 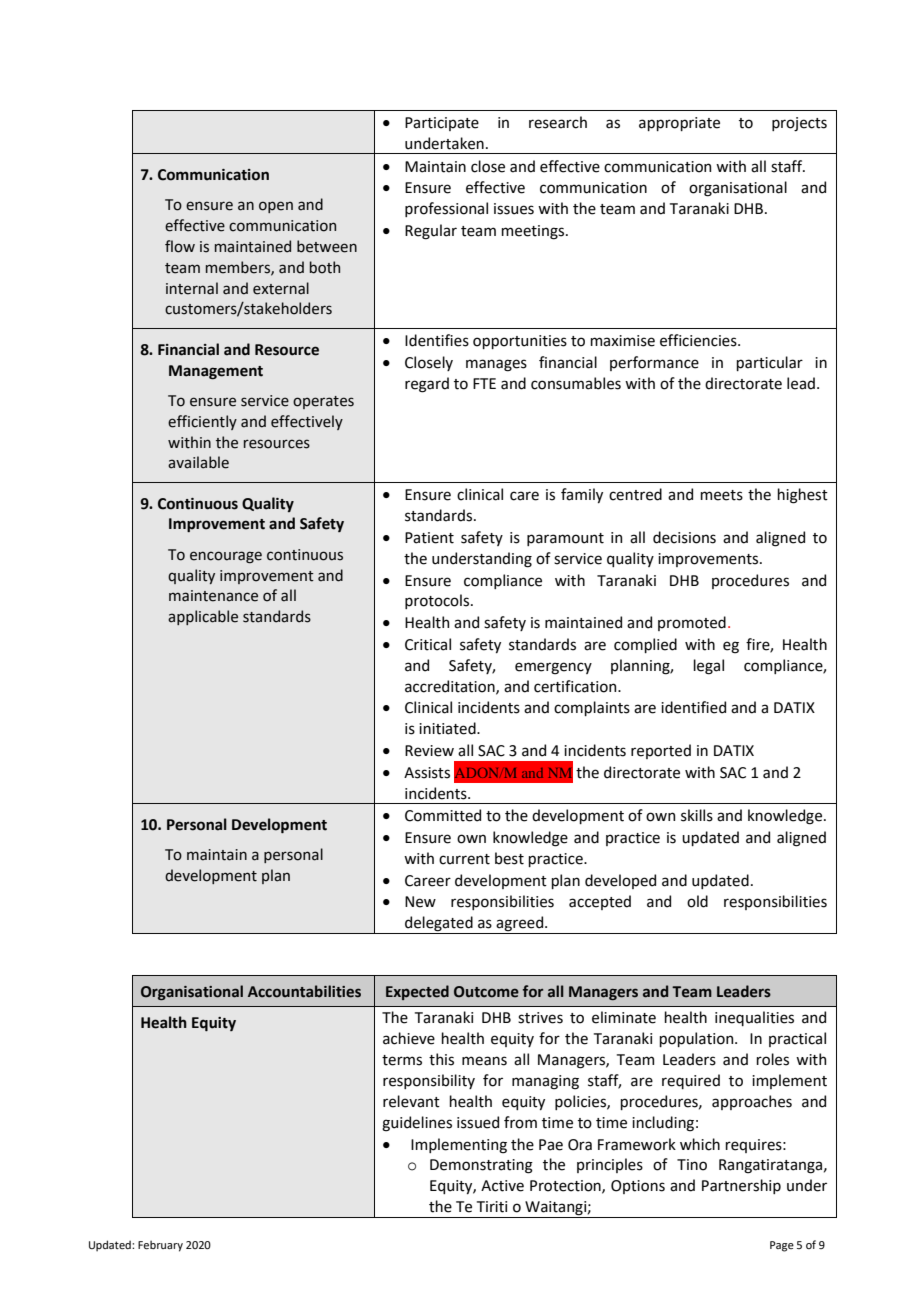 What do you see at coordinates (769, 363) in the screenshot?
I see `particular` at bounding box center [769, 363].
